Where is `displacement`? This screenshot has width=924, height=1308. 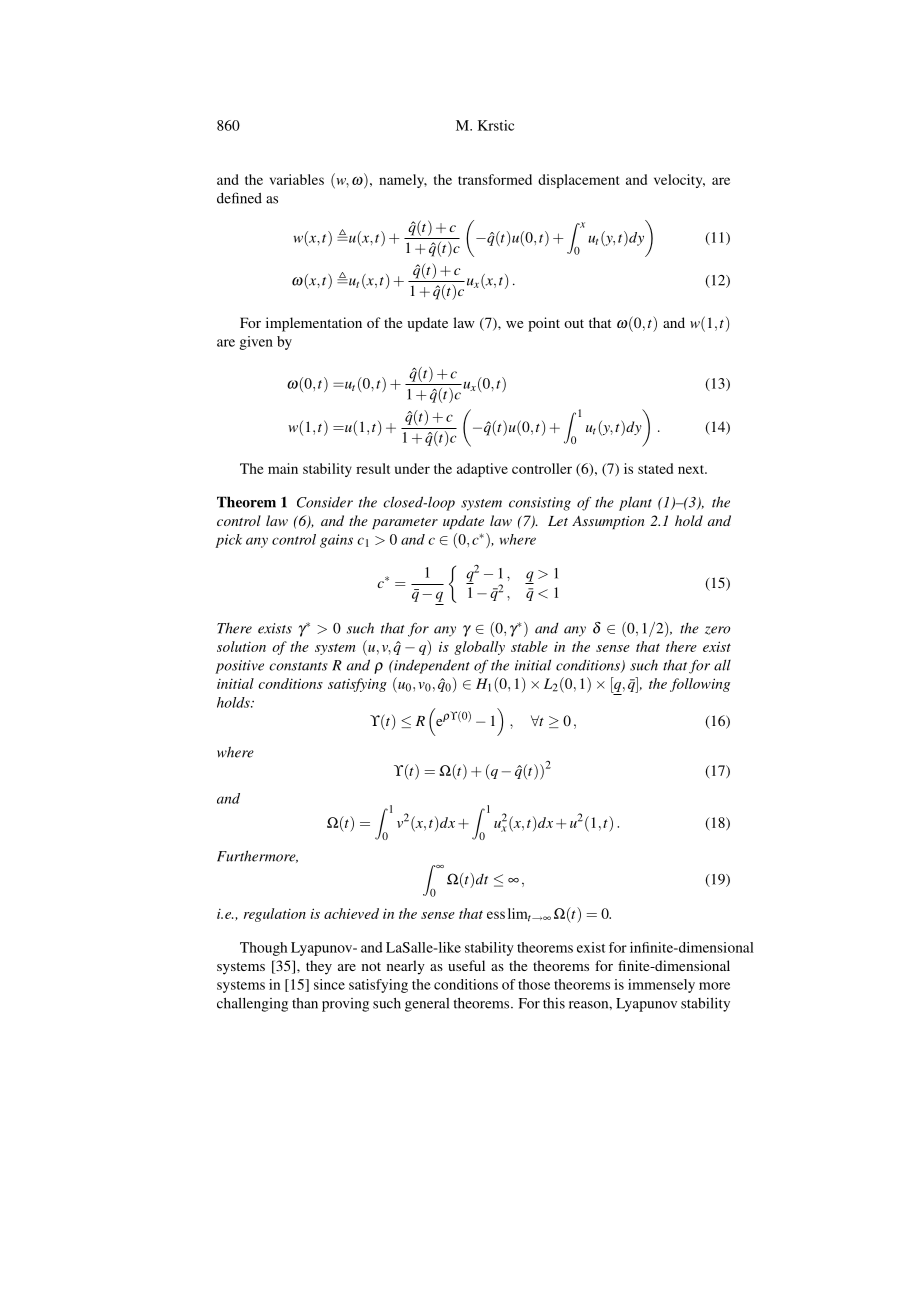 displacement is located at coordinates (578, 181).
